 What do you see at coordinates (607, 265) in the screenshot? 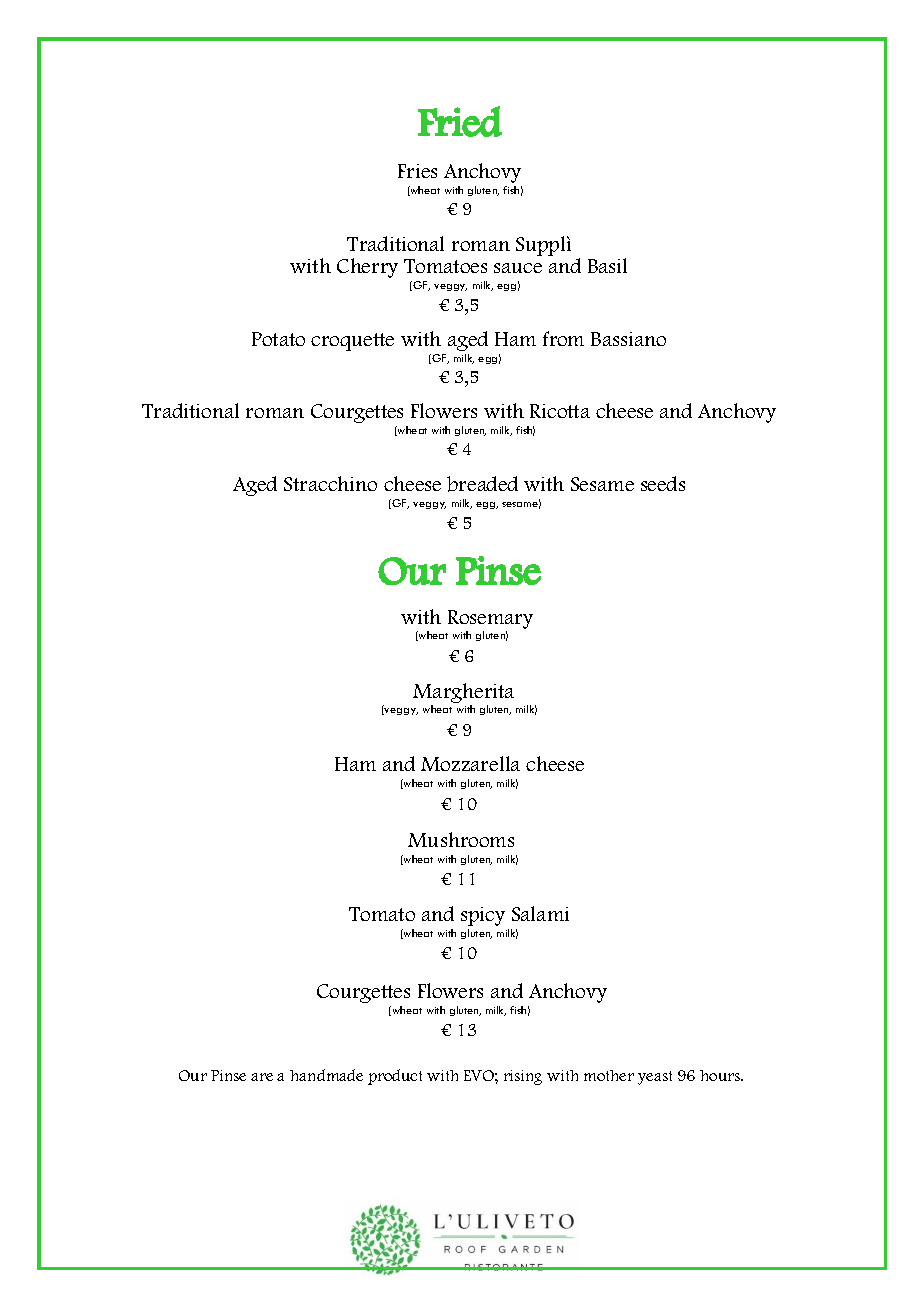
I see `Basil` at bounding box center [607, 265].
